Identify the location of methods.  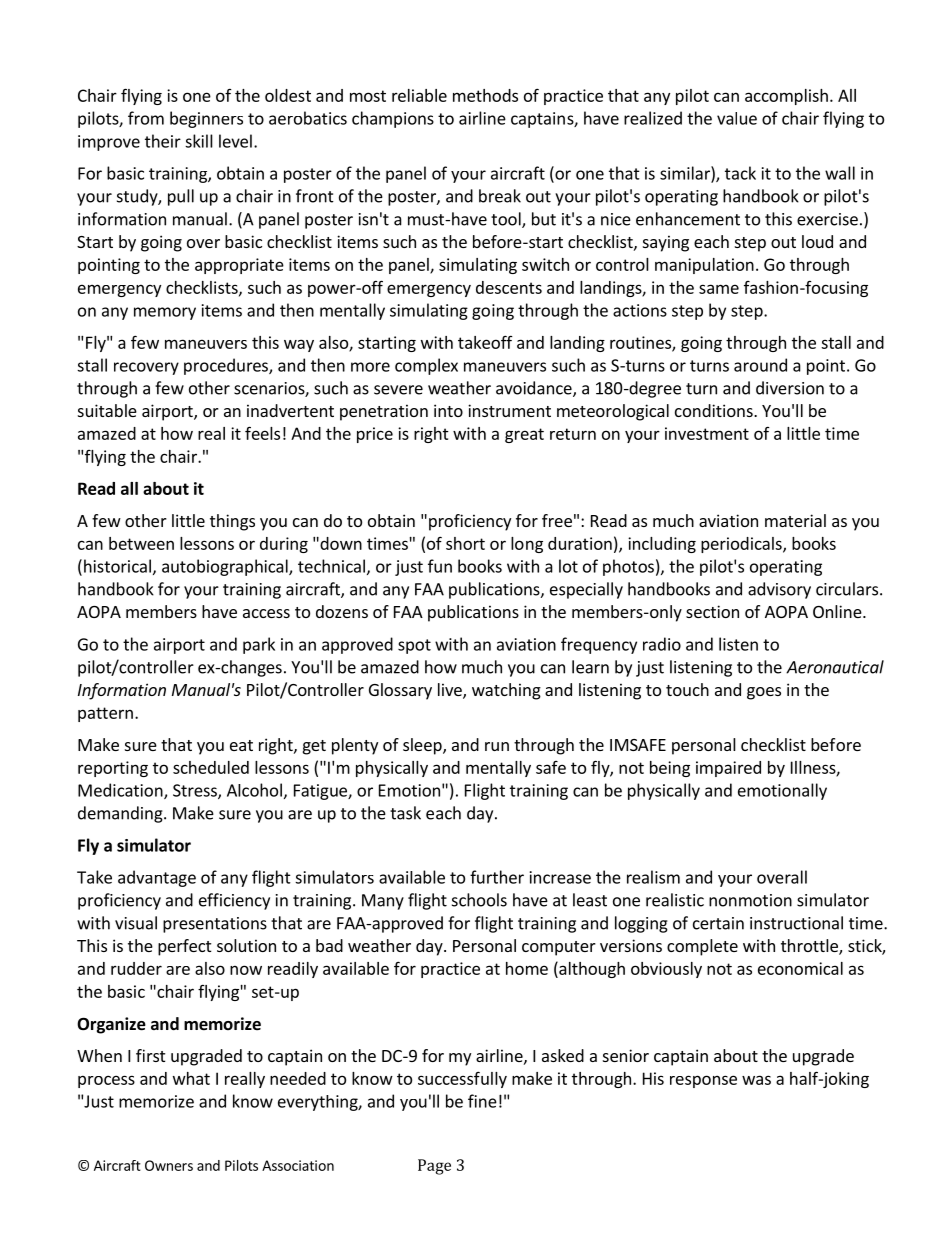
(485, 95).
